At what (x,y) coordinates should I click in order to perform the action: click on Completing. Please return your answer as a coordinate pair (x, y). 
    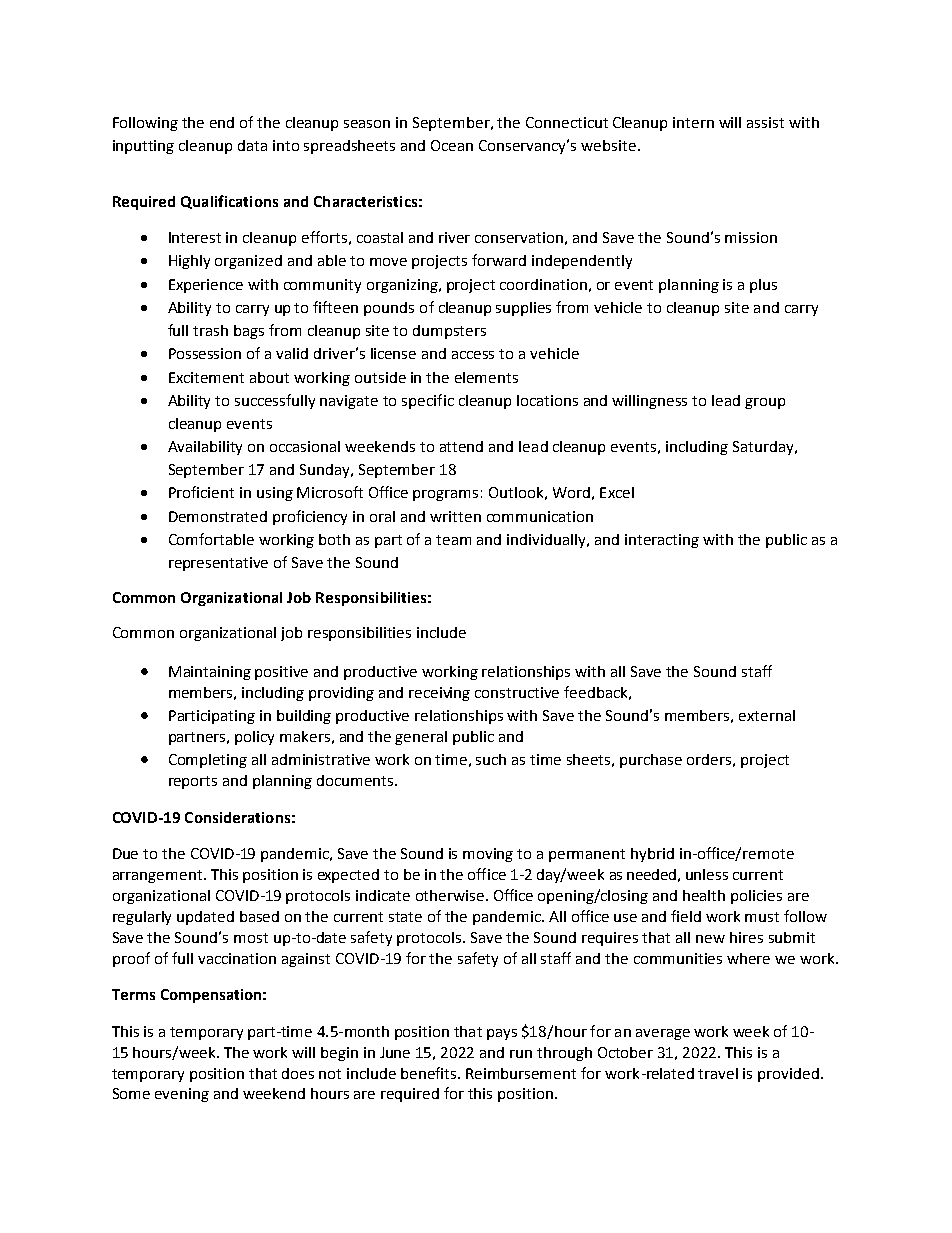
    Looking at the image, I should click on (208, 761).
